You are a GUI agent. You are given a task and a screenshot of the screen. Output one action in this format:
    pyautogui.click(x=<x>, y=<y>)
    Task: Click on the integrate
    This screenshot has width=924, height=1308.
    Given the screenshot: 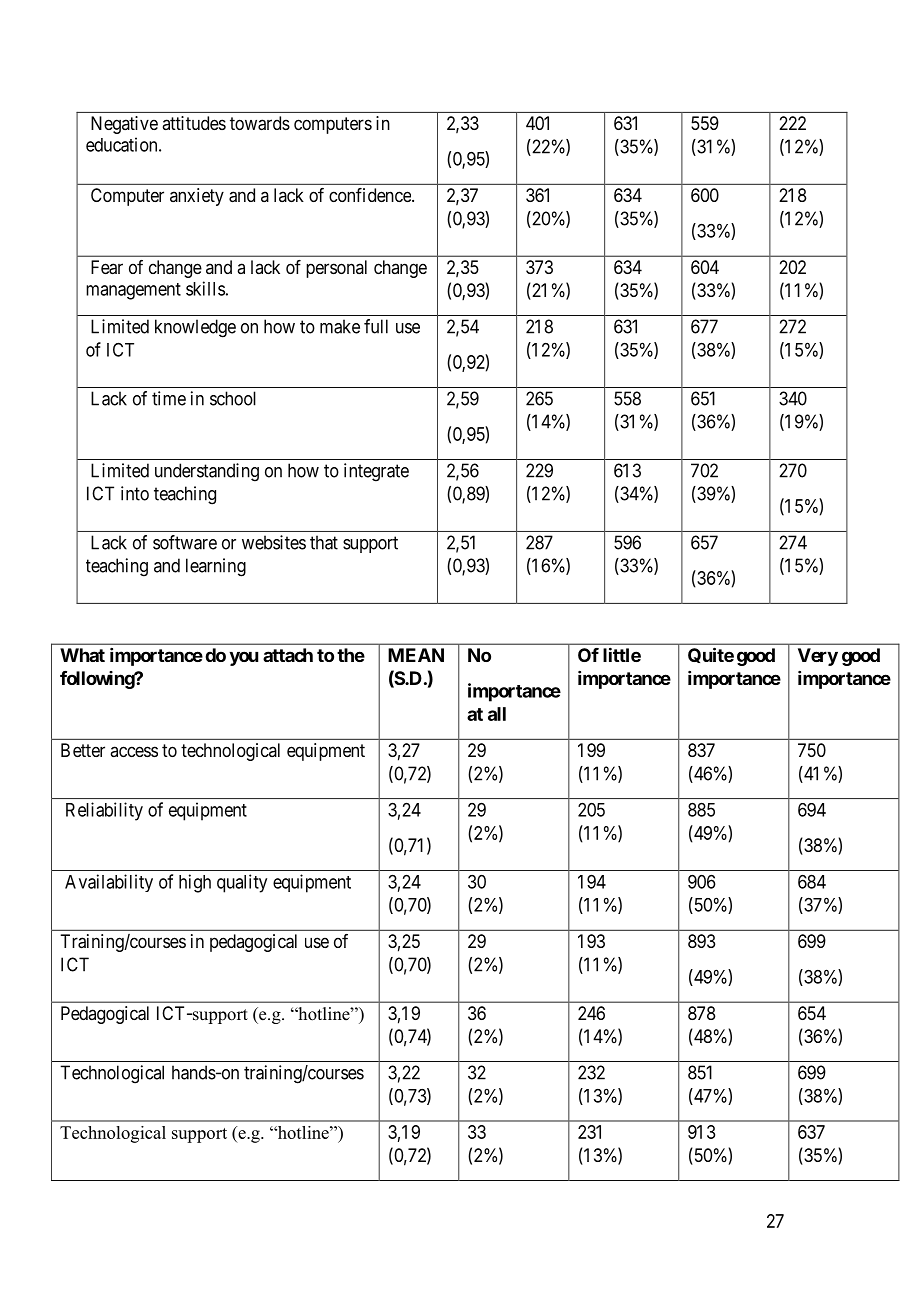 What is the action you would take?
    pyautogui.click(x=376, y=472)
